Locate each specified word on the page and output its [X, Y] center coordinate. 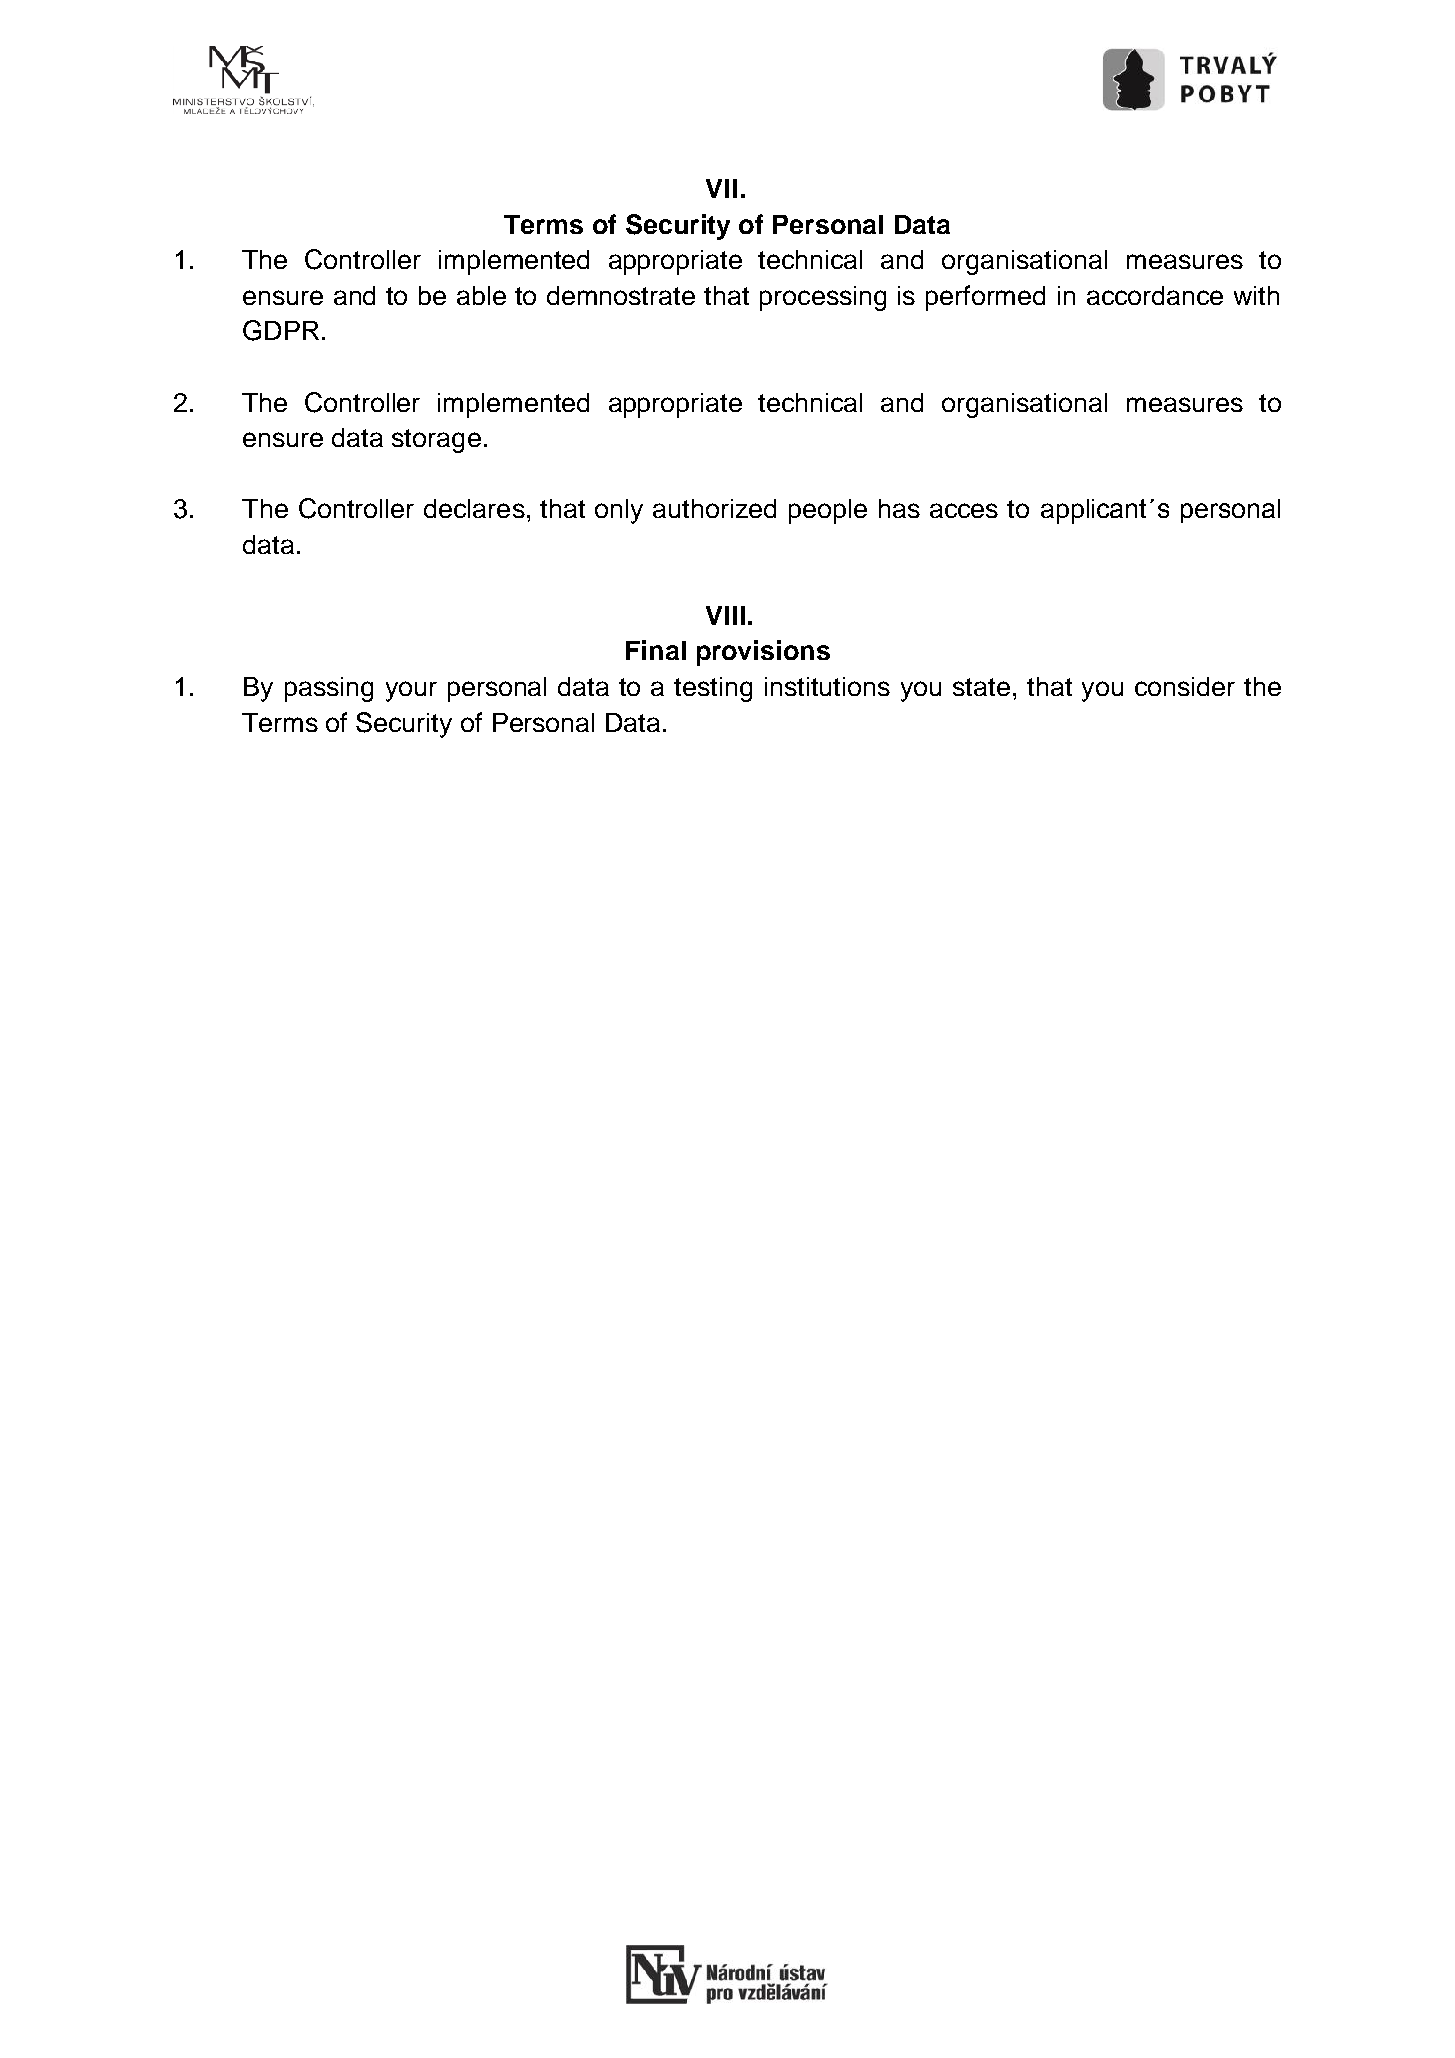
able [481, 295]
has [899, 508]
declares [474, 508]
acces [964, 510]
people [828, 511]
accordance [1155, 295]
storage [436, 441]
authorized [714, 508]
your [411, 691]
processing [823, 298]
